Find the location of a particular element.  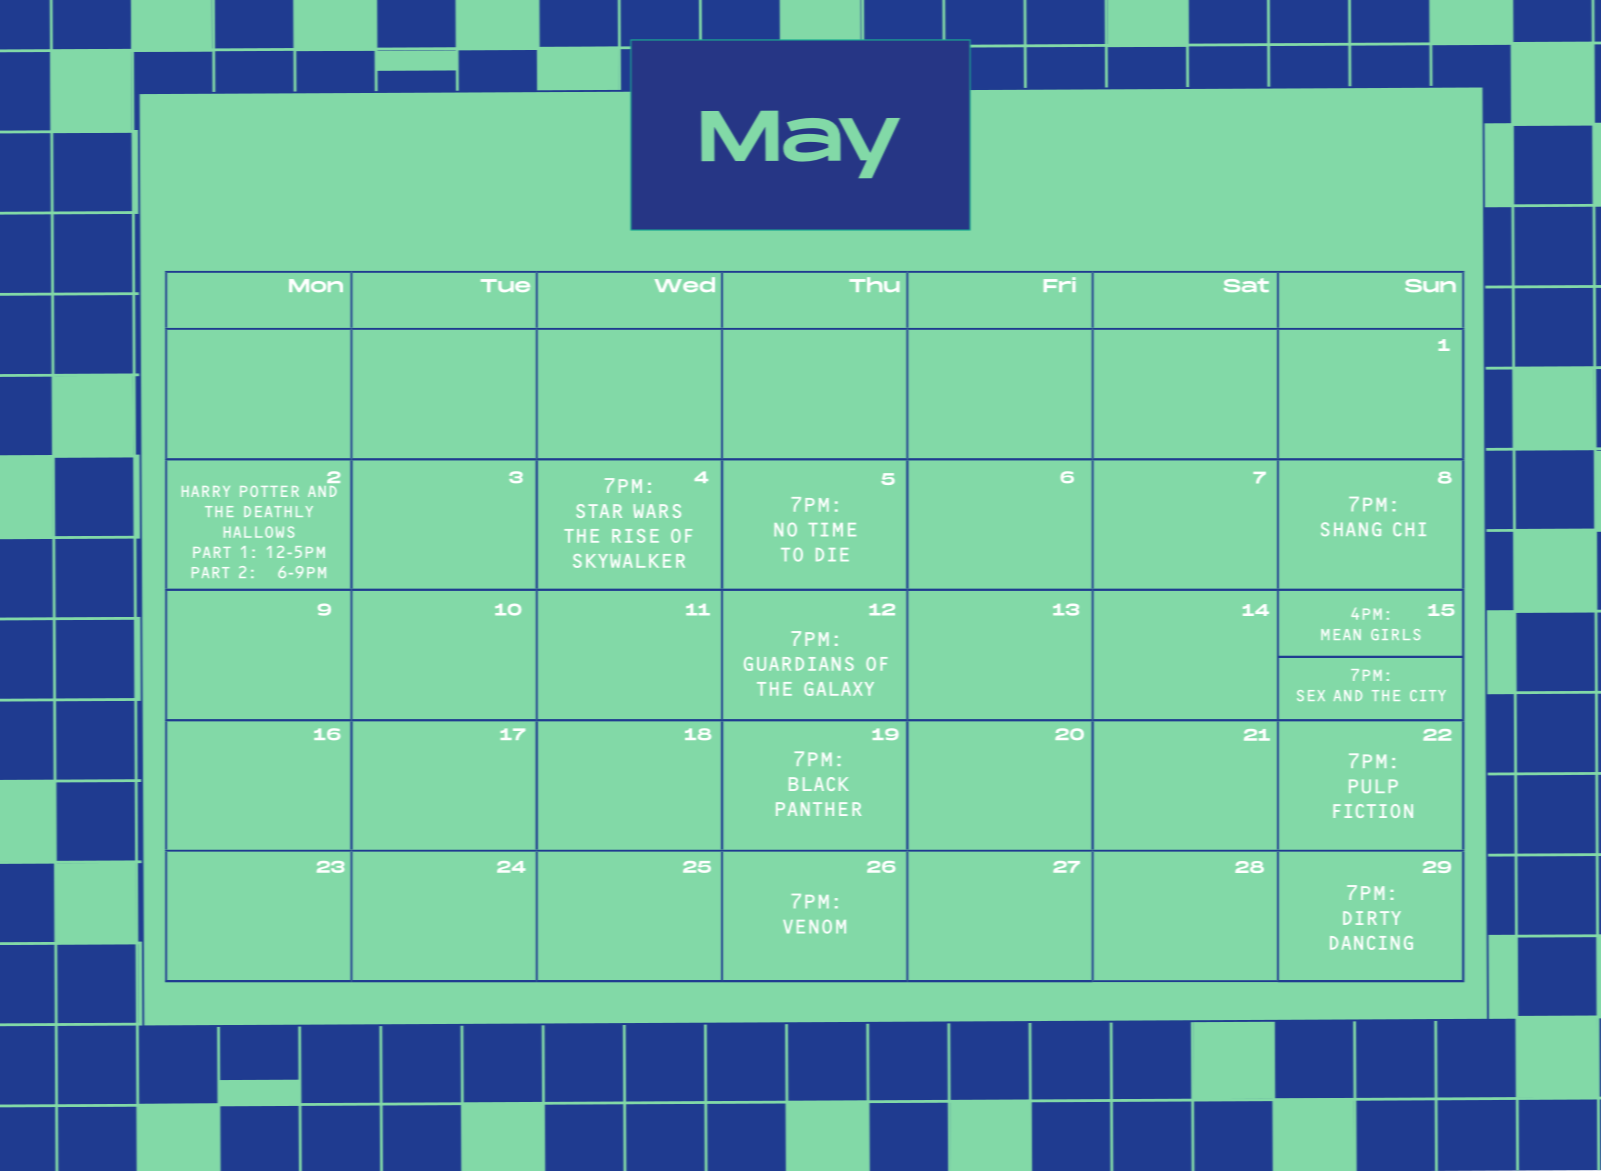

BLACK is located at coordinates (819, 784).
